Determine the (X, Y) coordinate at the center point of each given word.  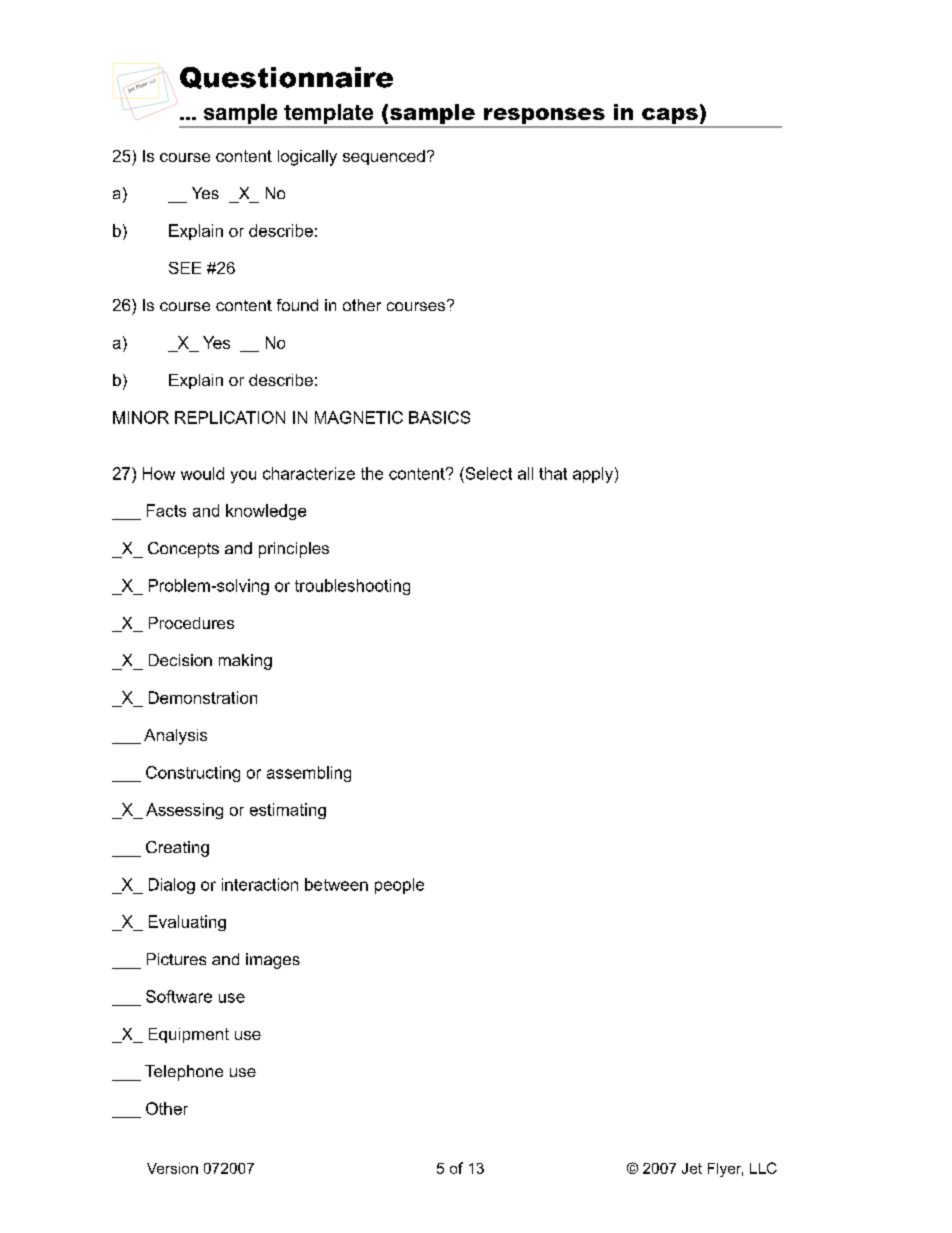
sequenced (384, 157)
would (202, 473)
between (336, 884)
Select (487, 473)
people (399, 886)
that (553, 473)
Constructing (193, 774)
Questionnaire (286, 78)
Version (172, 1168)
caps (670, 117)
